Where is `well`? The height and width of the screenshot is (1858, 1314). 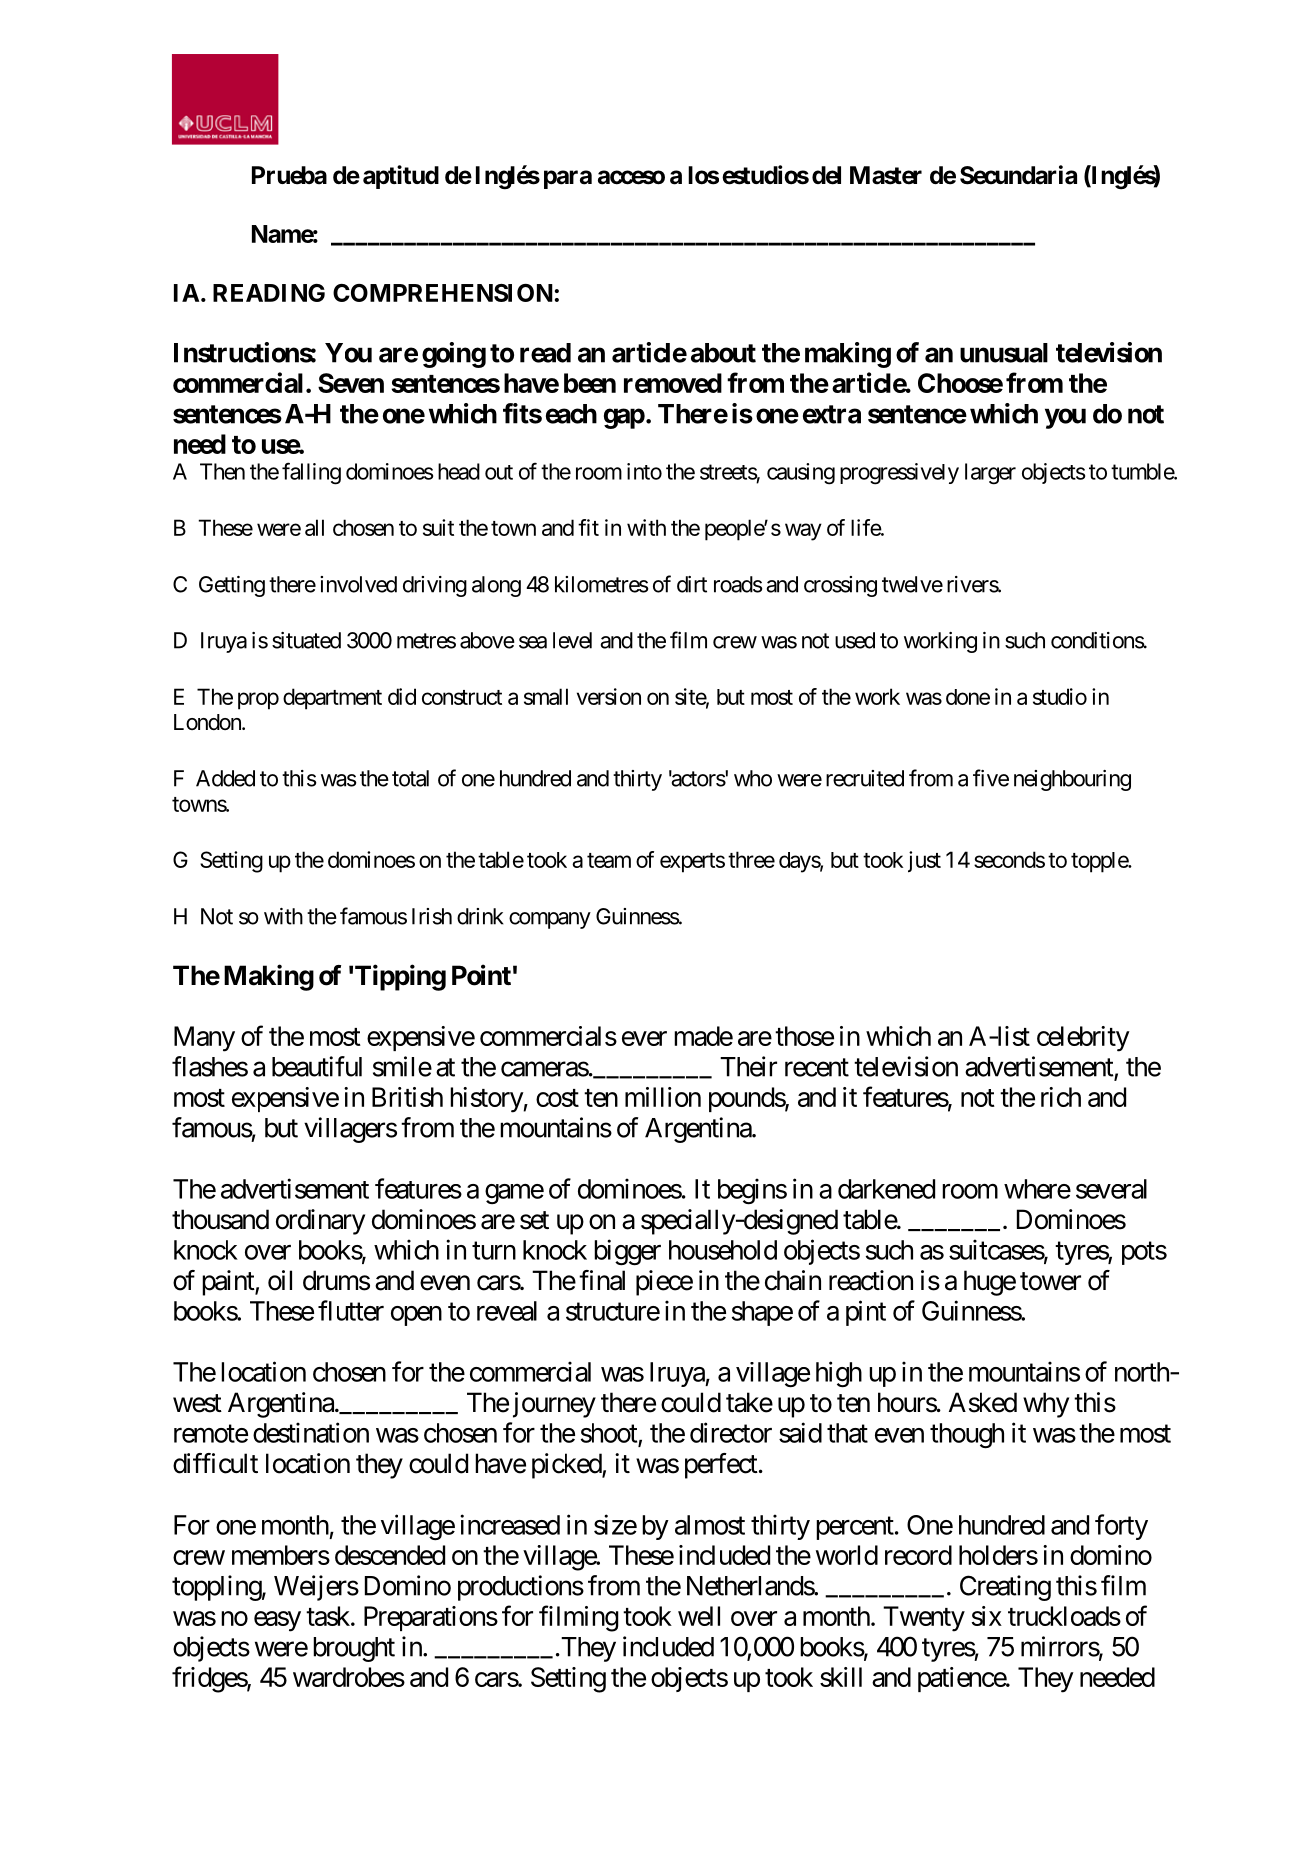
well is located at coordinates (699, 1616).
